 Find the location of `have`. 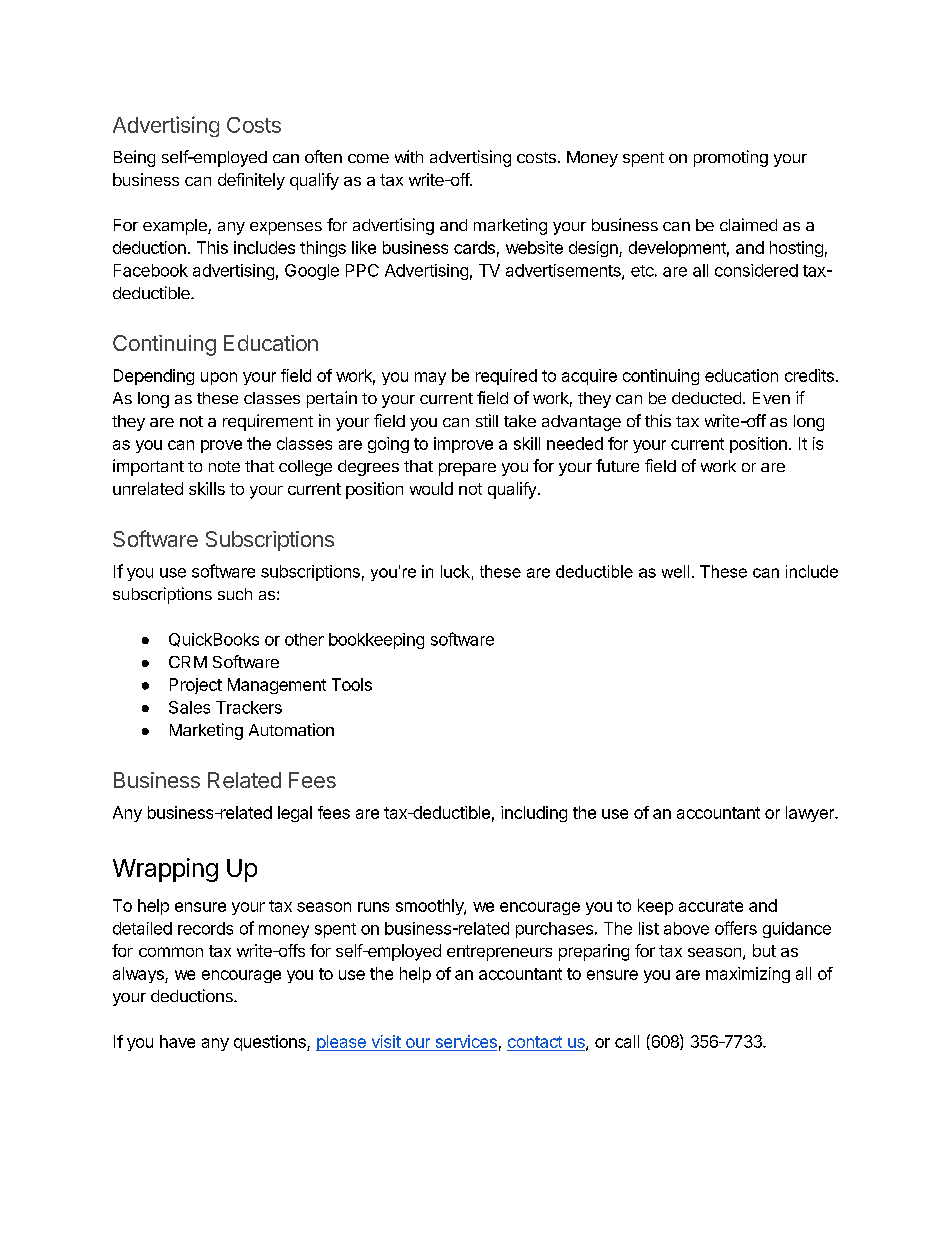

have is located at coordinates (177, 1041).
